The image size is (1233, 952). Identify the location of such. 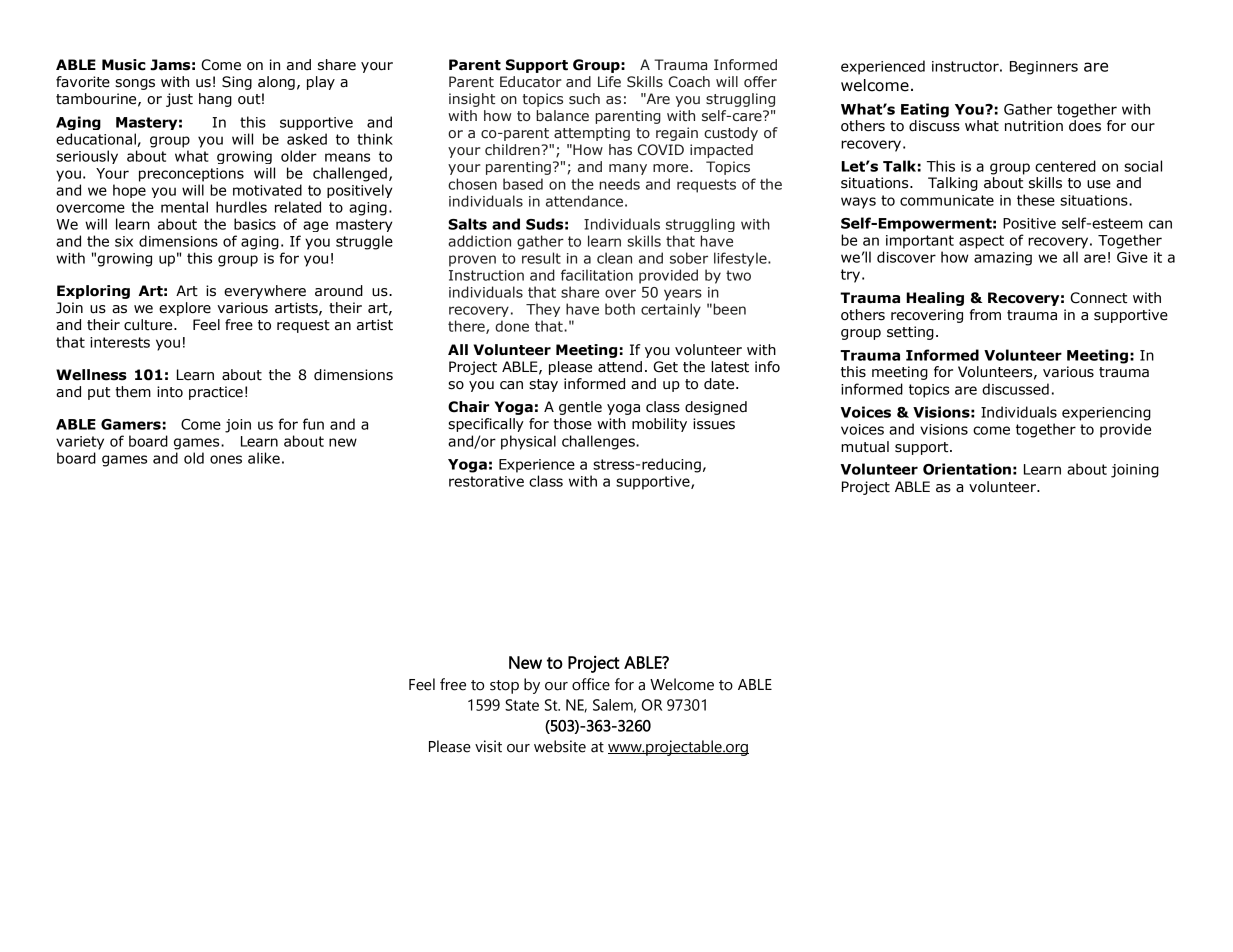
(584, 98).
